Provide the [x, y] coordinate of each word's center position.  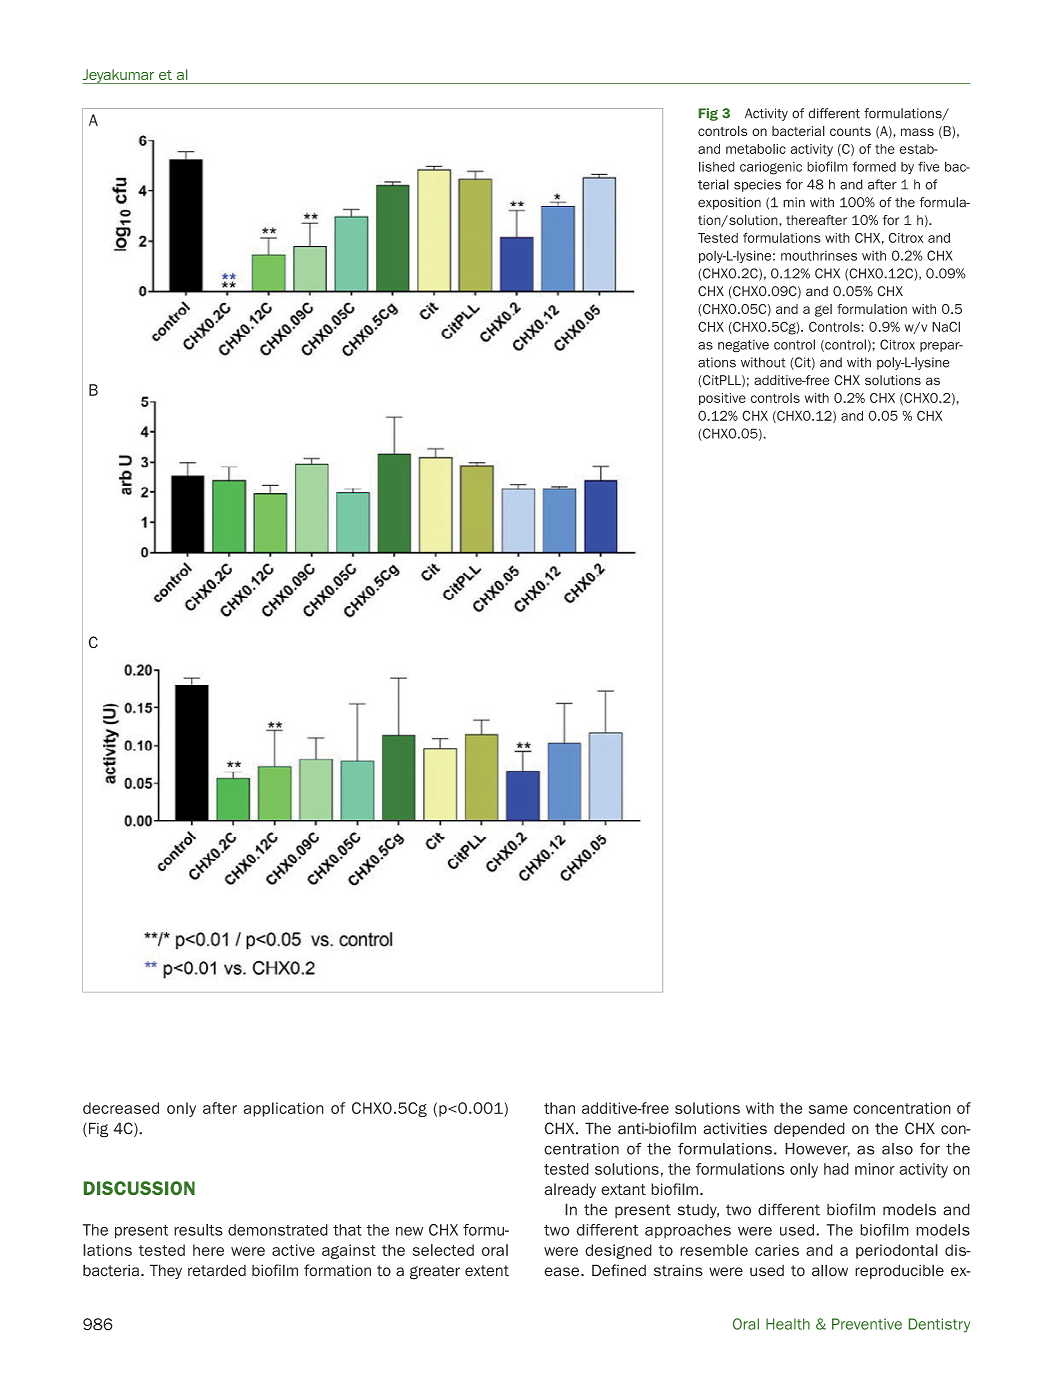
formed [874, 166]
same [828, 1109]
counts [850, 131]
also [897, 1149]
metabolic [756, 149]
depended [809, 1129]
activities [735, 1128]
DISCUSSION [139, 1188]
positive [722, 399]
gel [823, 310]
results [198, 1230]
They [166, 1271]
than [559, 1108]
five [929, 166]
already [570, 1190]
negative [743, 346]
